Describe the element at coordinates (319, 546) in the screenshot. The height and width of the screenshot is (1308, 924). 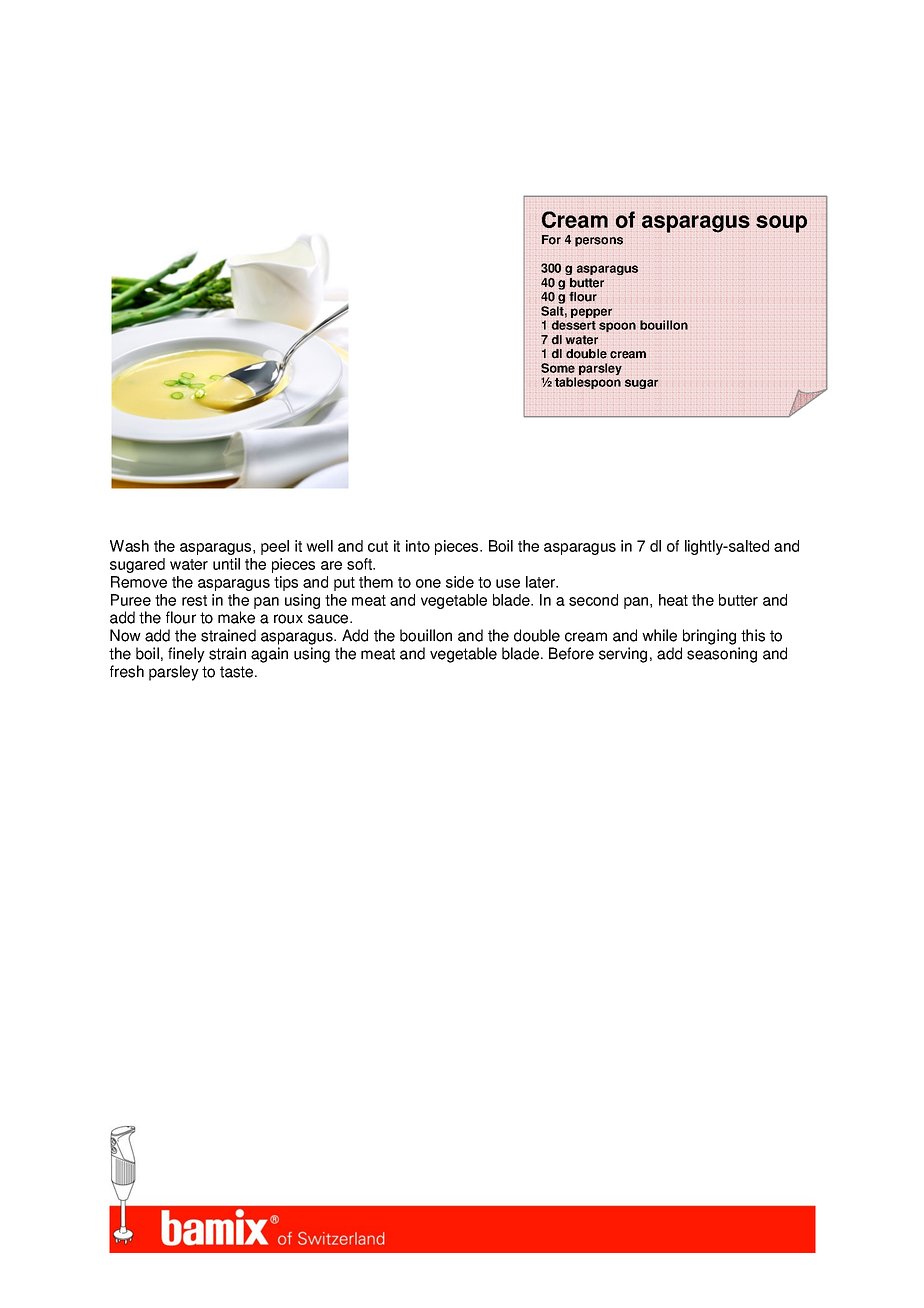
I see `well` at that location.
